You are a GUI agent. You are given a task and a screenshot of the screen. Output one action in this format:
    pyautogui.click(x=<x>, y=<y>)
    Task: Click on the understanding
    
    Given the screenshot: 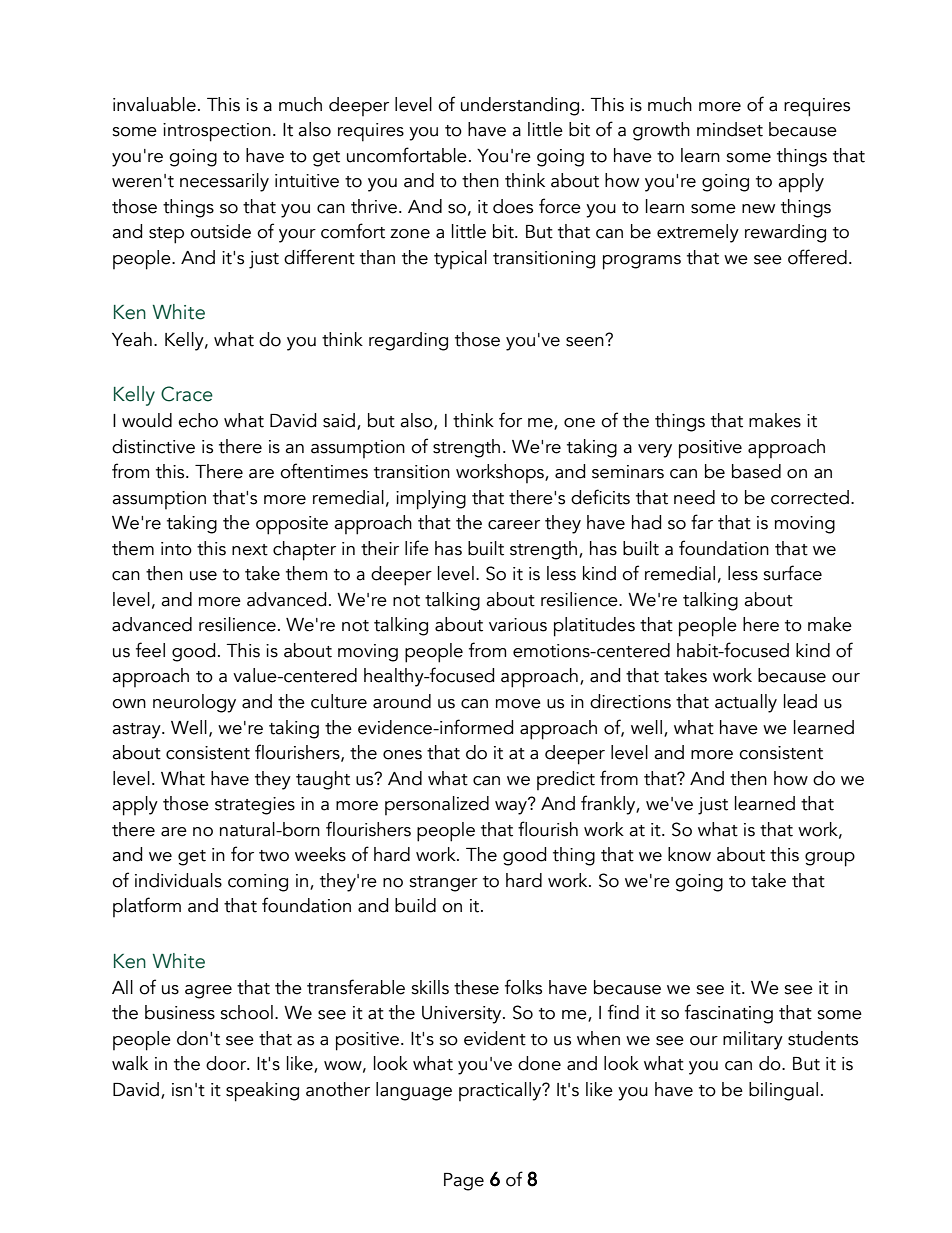 What is the action you would take?
    pyautogui.click(x=520, y=106)
